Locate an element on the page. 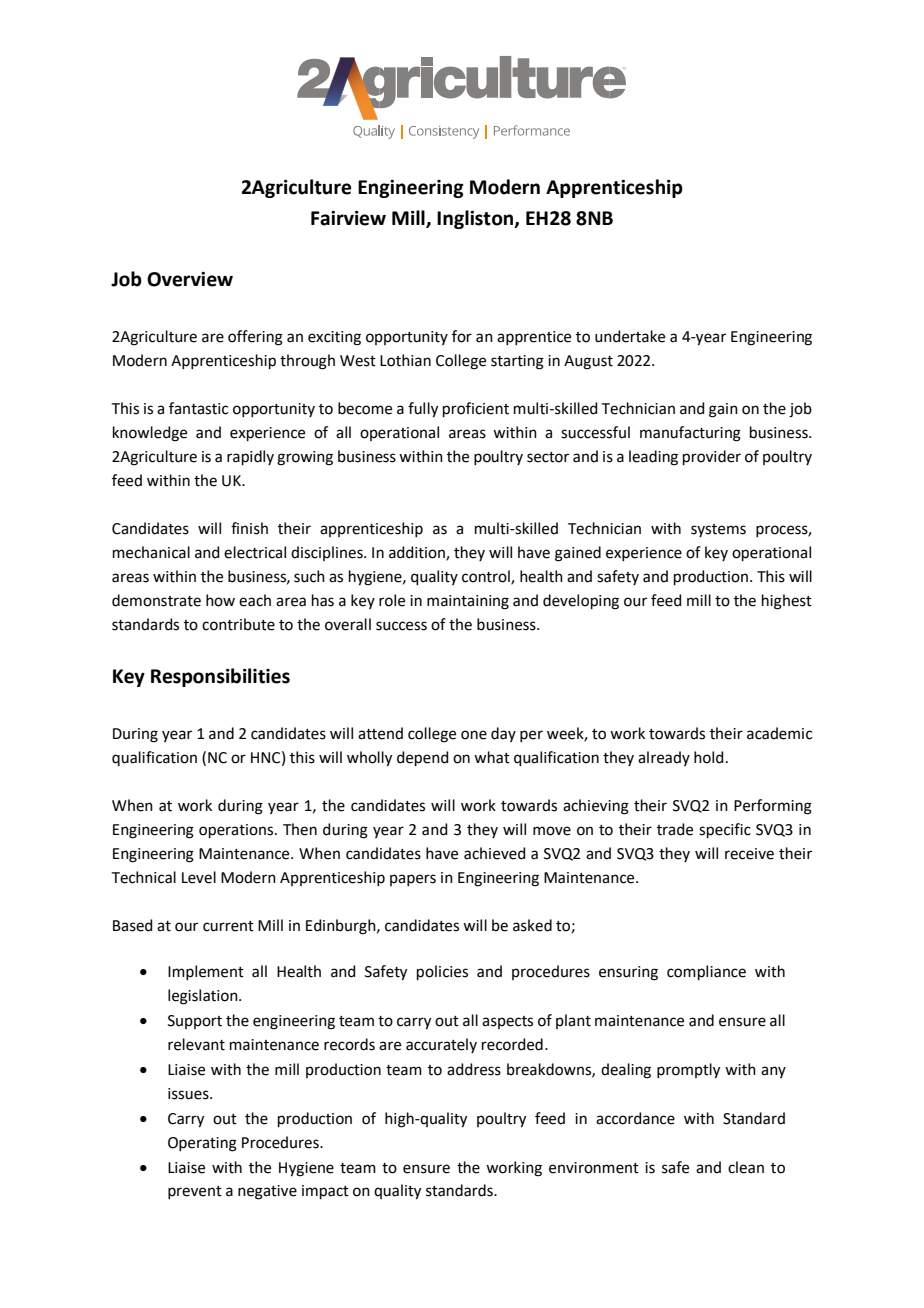 The width and height of the page is (924, 1308). compliance is located at coordinates (706, 972).
